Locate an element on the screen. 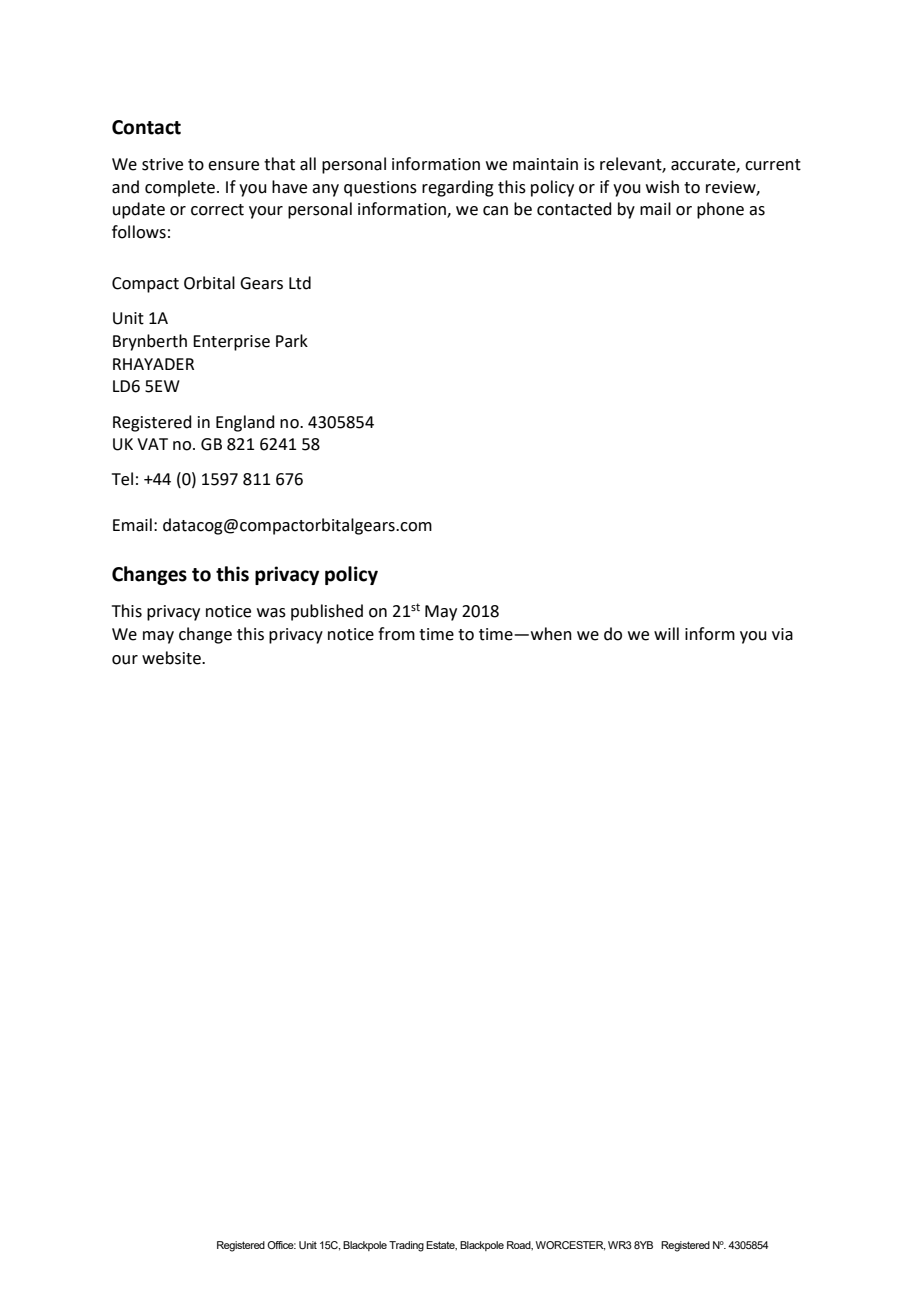  was is located at coordinates (271, 613).
